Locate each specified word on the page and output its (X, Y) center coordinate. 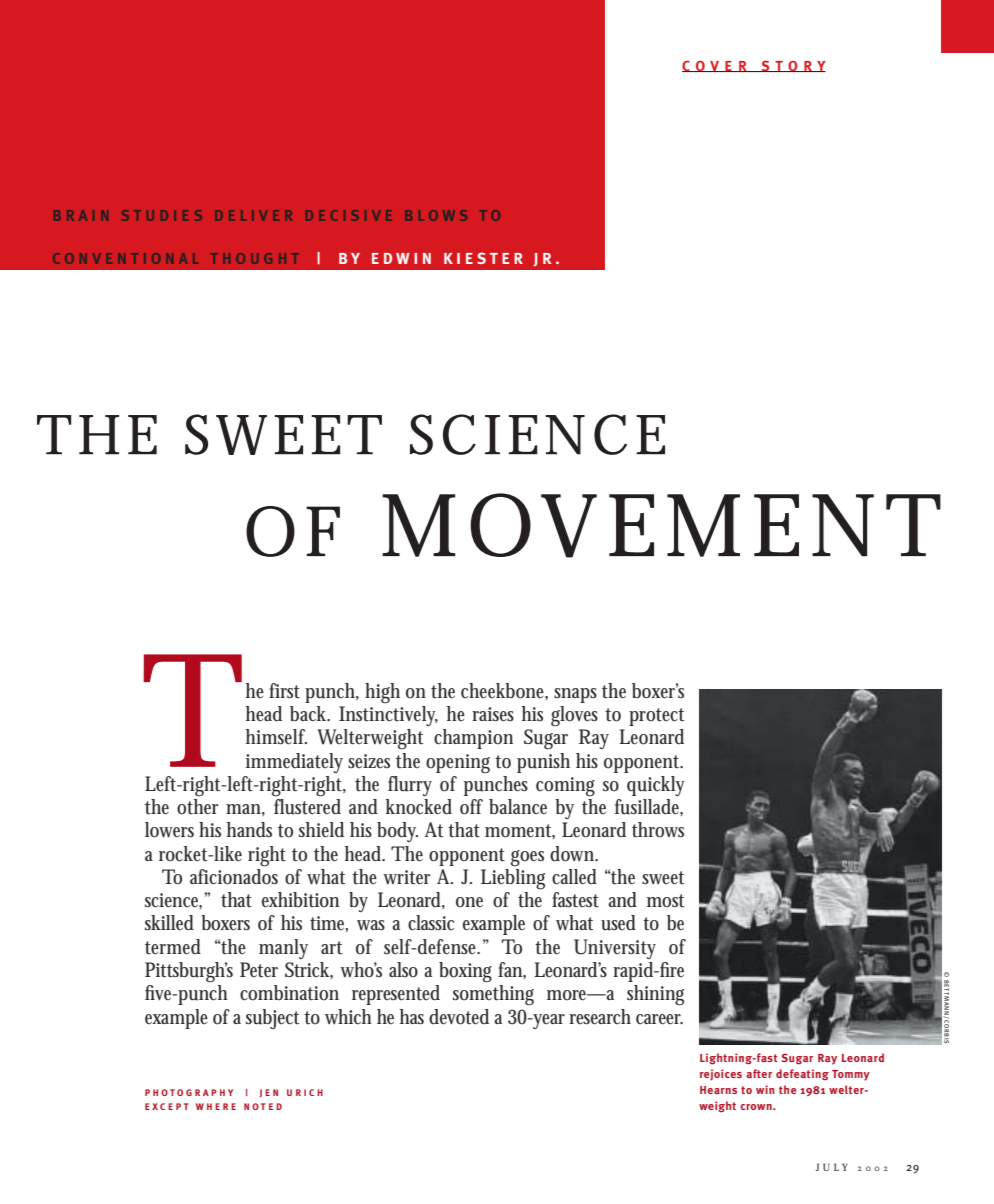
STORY (792, 66)
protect (656, 717)
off (471, 807)
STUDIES (162, 215)
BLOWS (436, 215)
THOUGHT (255, 258)
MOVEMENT (658, 525)
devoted (459, 1017)
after (759, 1073)
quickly (656, 786)
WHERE (216, 1106)
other (197, 807)
